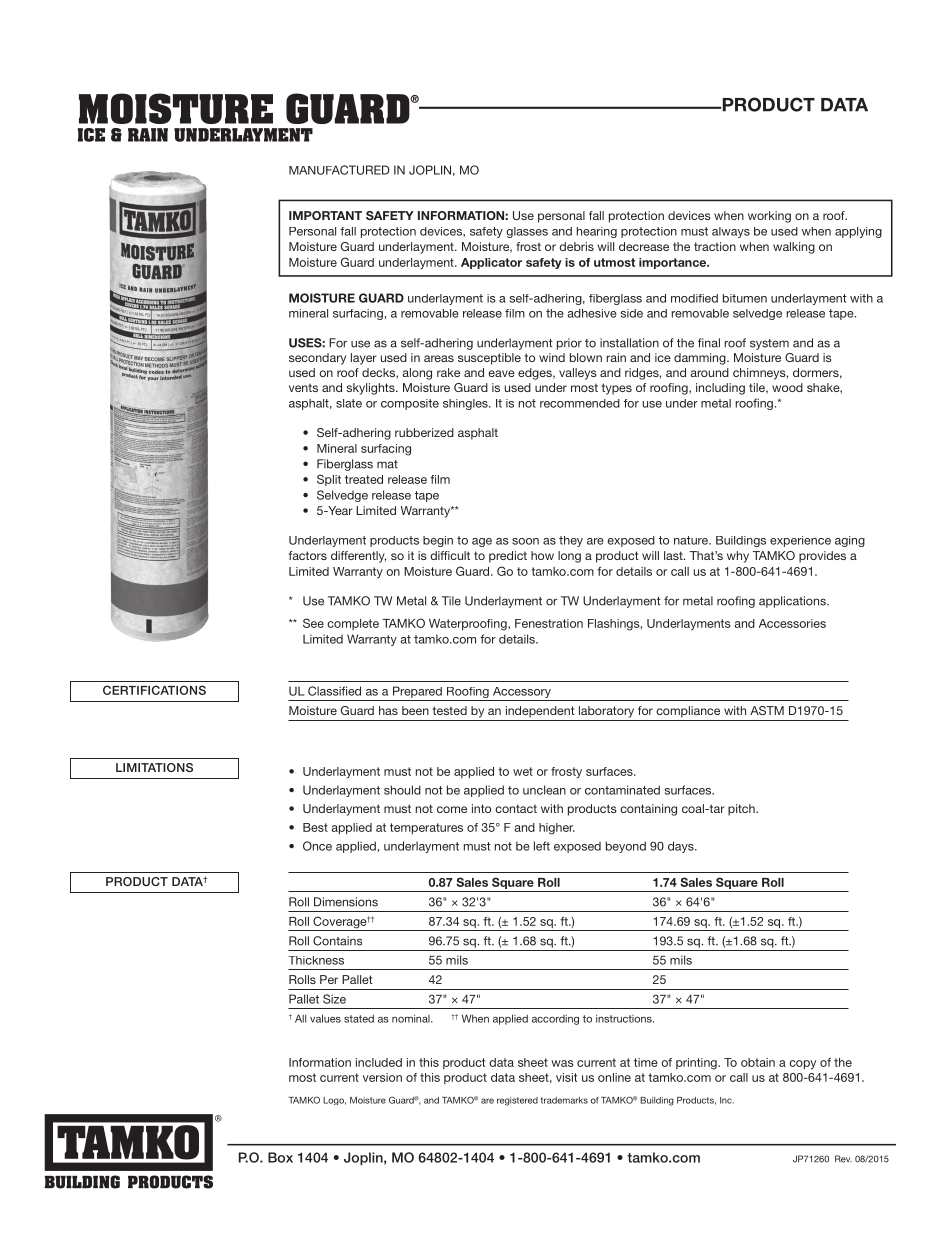 Image resolution: width=952 pixels, height=1233 pixels. Describe the element at coordinates (542, 846) in the screenshot. I see `left` at that location.
